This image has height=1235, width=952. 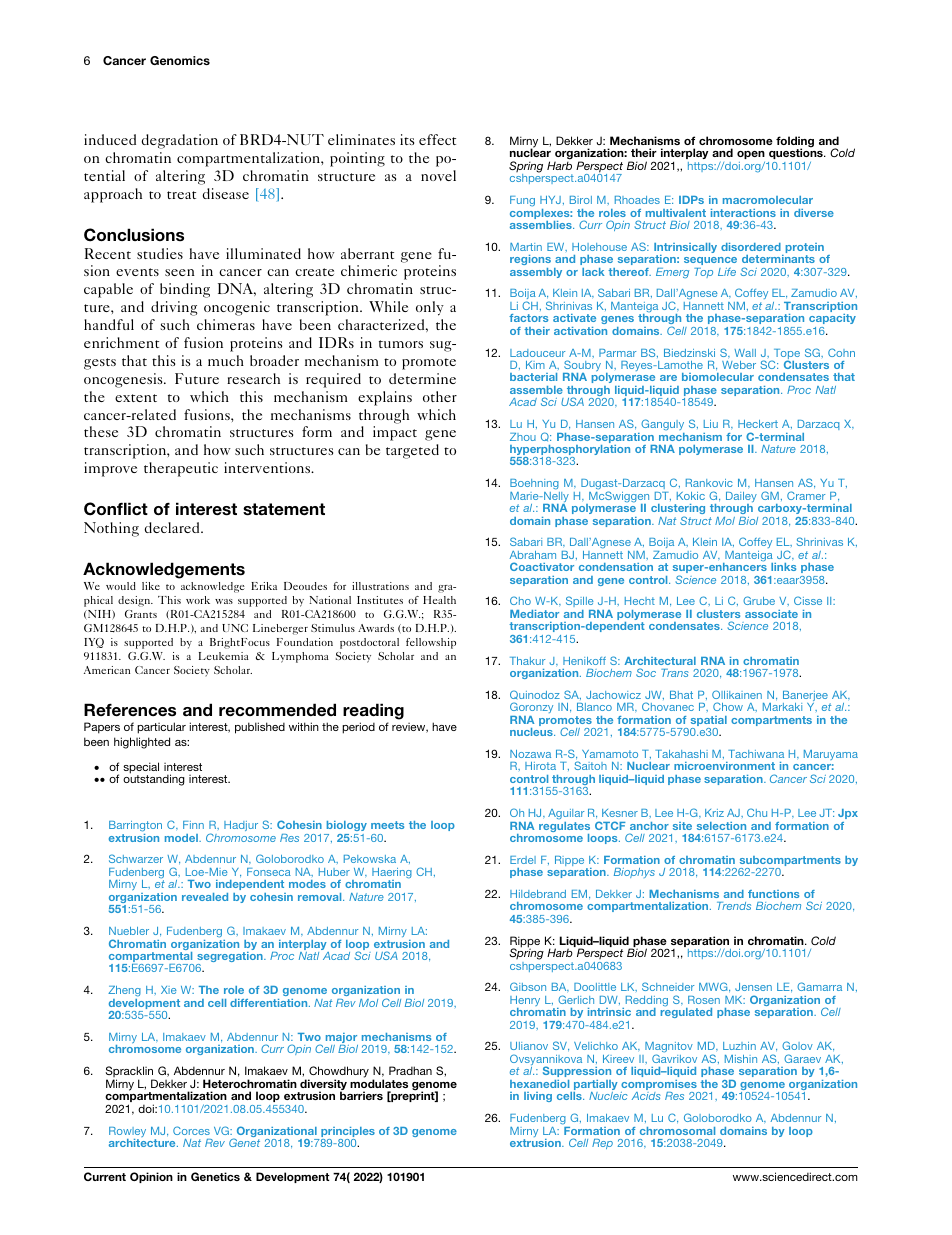 What do you see at coordinates (795, 143) in the image?
I see `folding` at bounding box center [795, 143].
